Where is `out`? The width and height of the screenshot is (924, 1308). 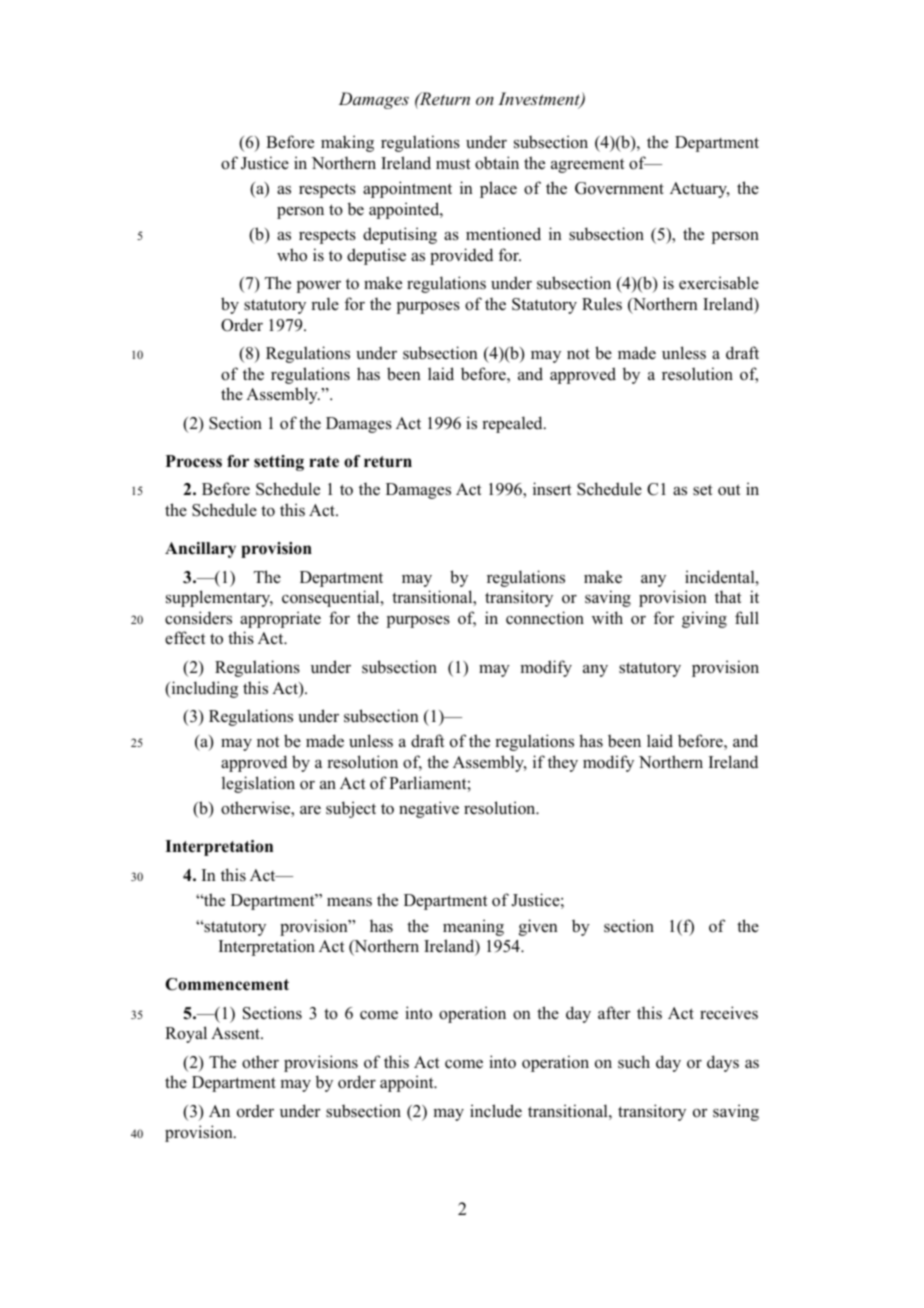 out is located at coordinates (729, 490).
